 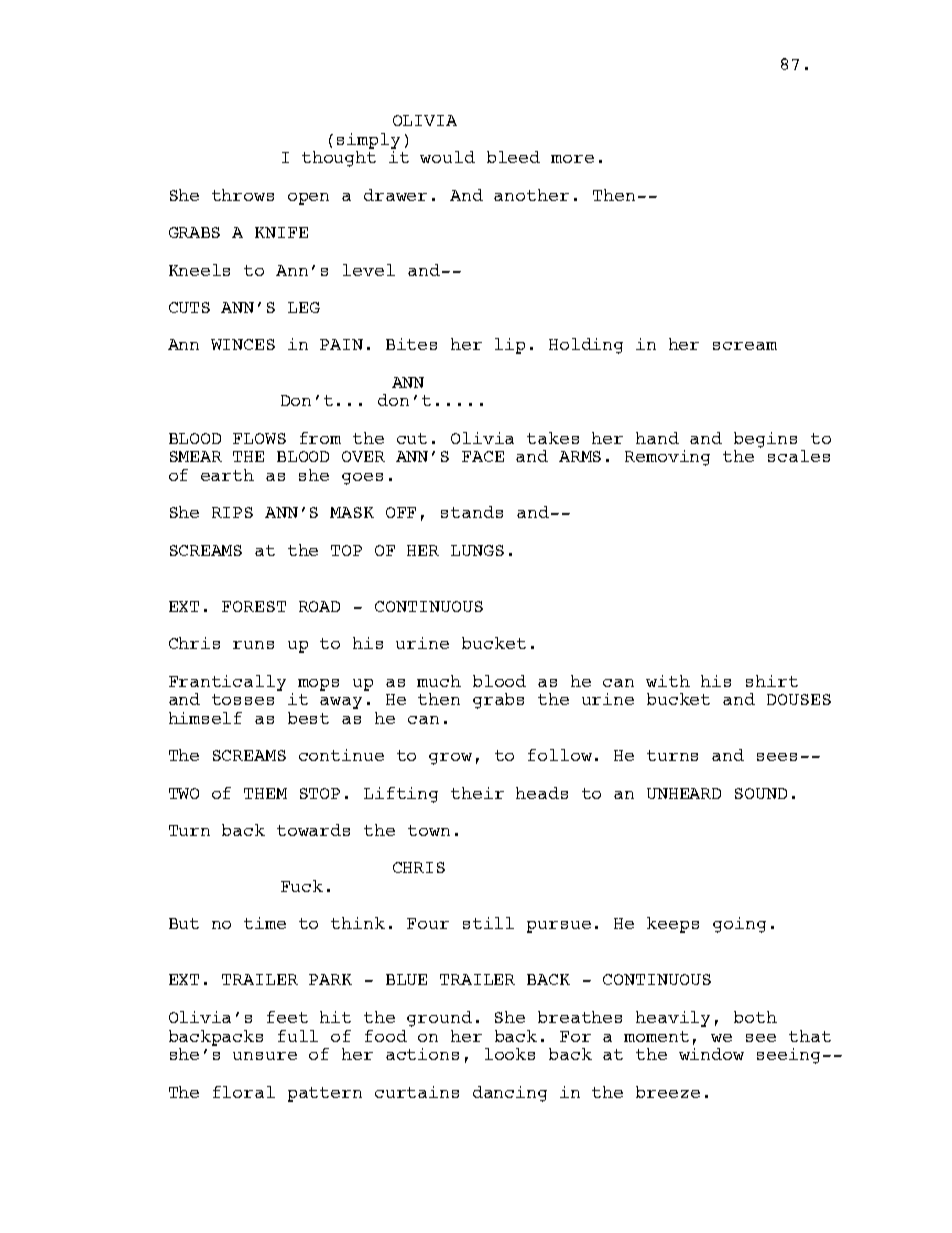 I want to click on unsure, so click(x=265, y=1056).
